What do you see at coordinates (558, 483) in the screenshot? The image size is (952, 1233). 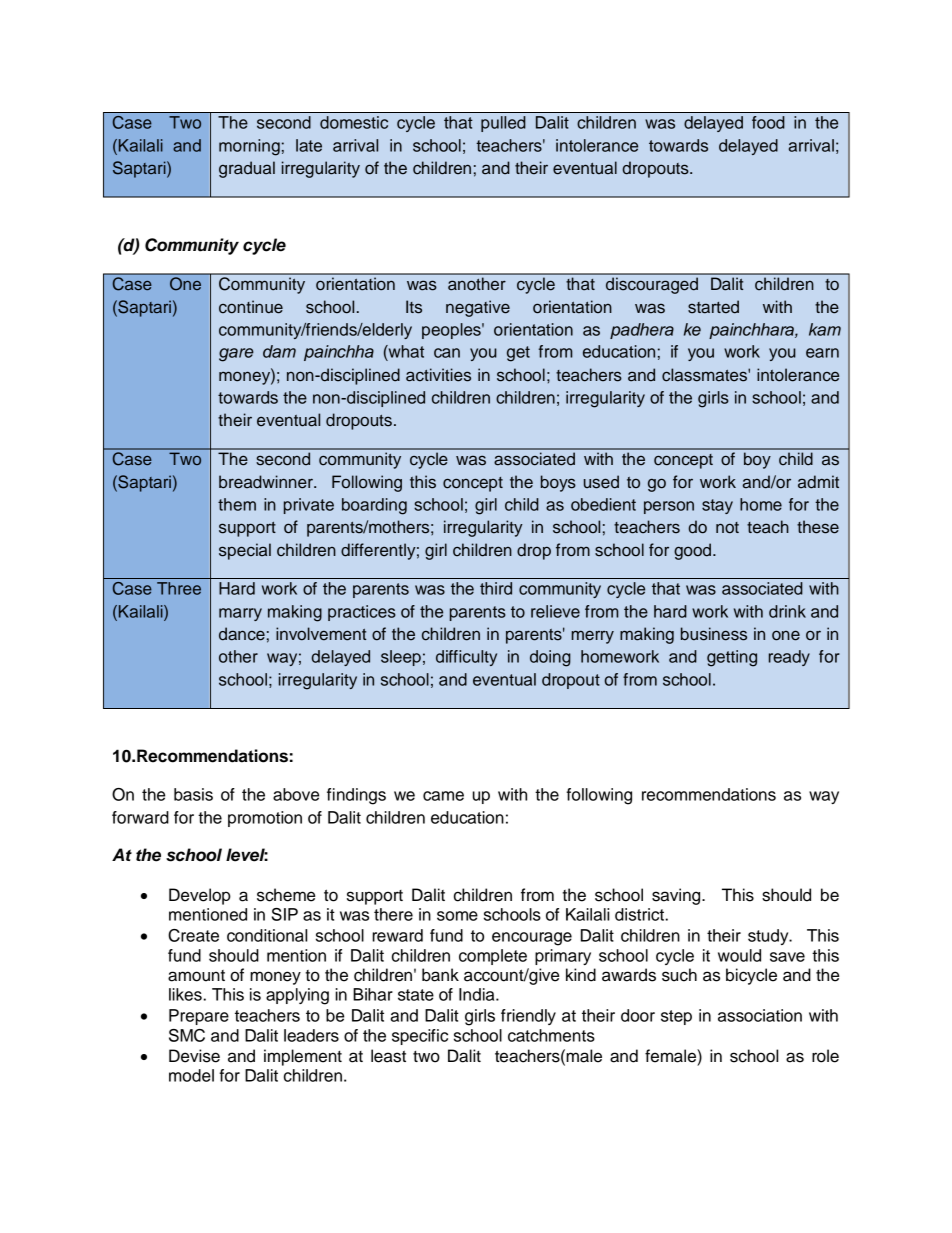 I see `boys` at bounding box center [558, 483].
